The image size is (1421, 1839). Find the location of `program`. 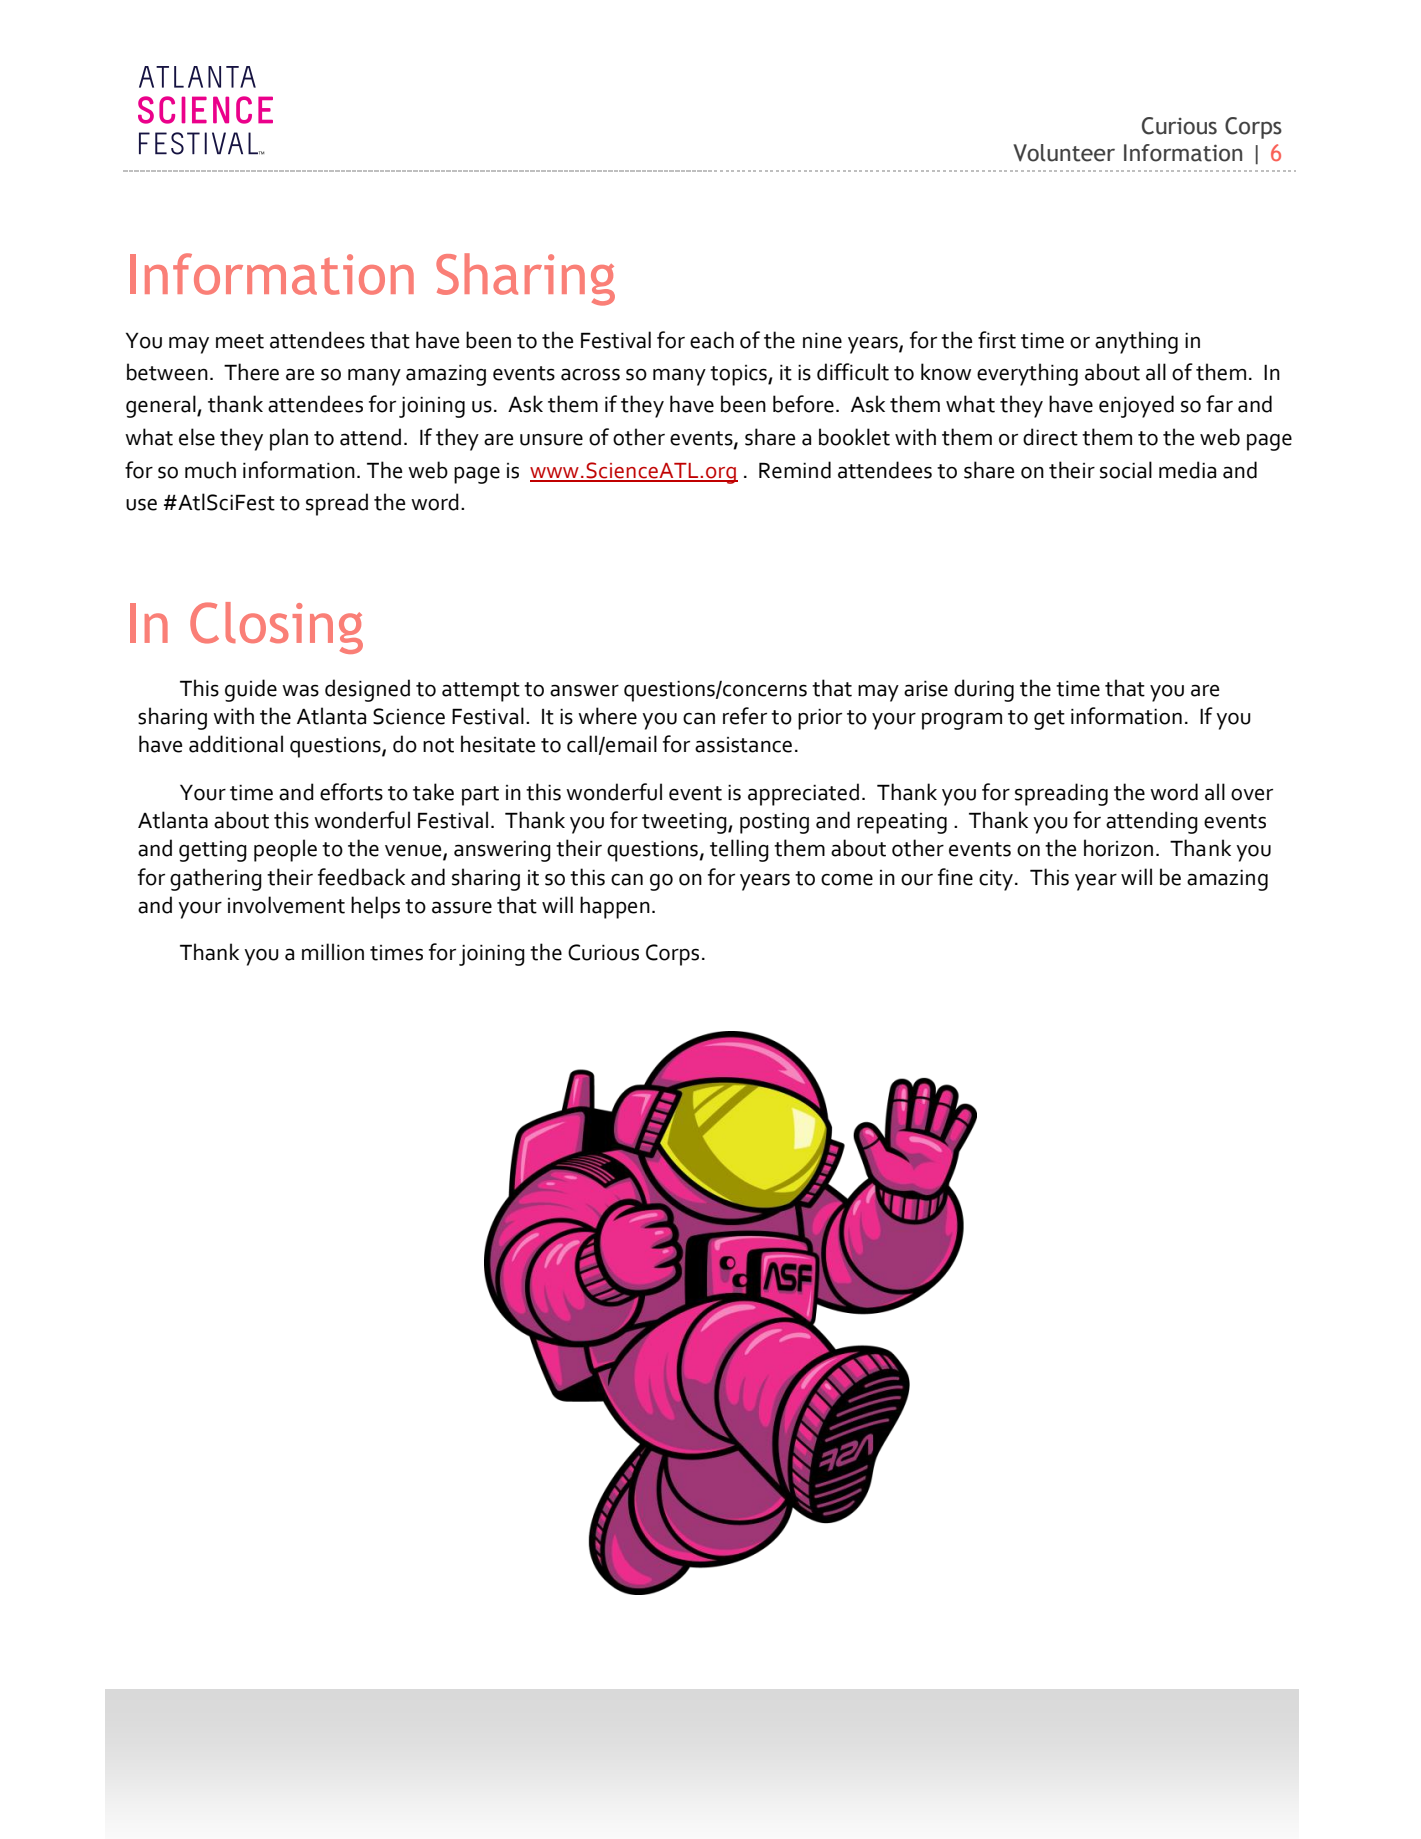

program is located at coordinates (962, 721).
